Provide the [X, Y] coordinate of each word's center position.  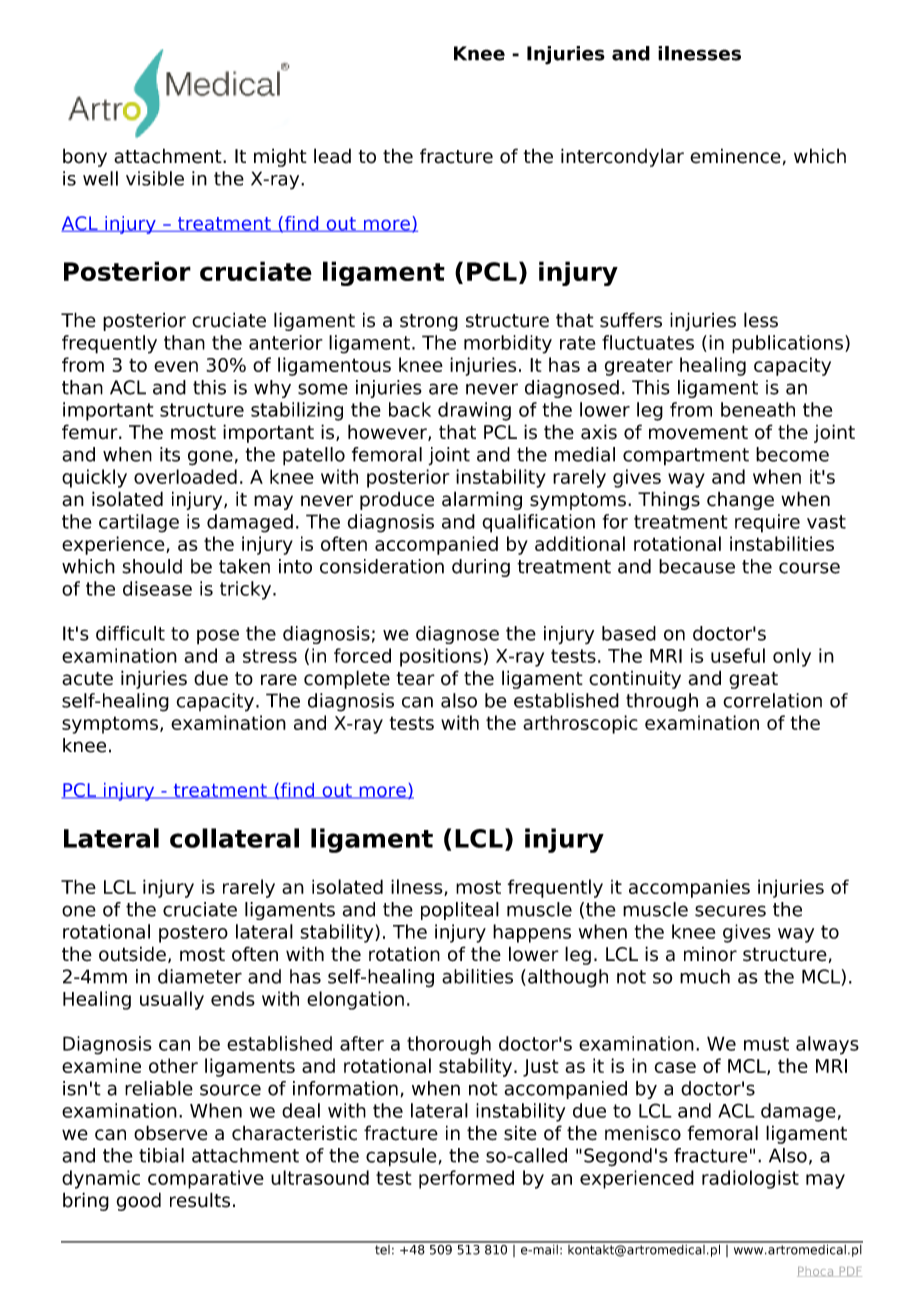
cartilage [139, 523]
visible [155, 178]
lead [332, 156]
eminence [735, 156]
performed [466, 1179]
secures [730, 911]
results [200, 1200]
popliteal [460, 911]
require [767, 523]
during [481, 568]
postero [193, 934]
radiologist [750, 1179]
